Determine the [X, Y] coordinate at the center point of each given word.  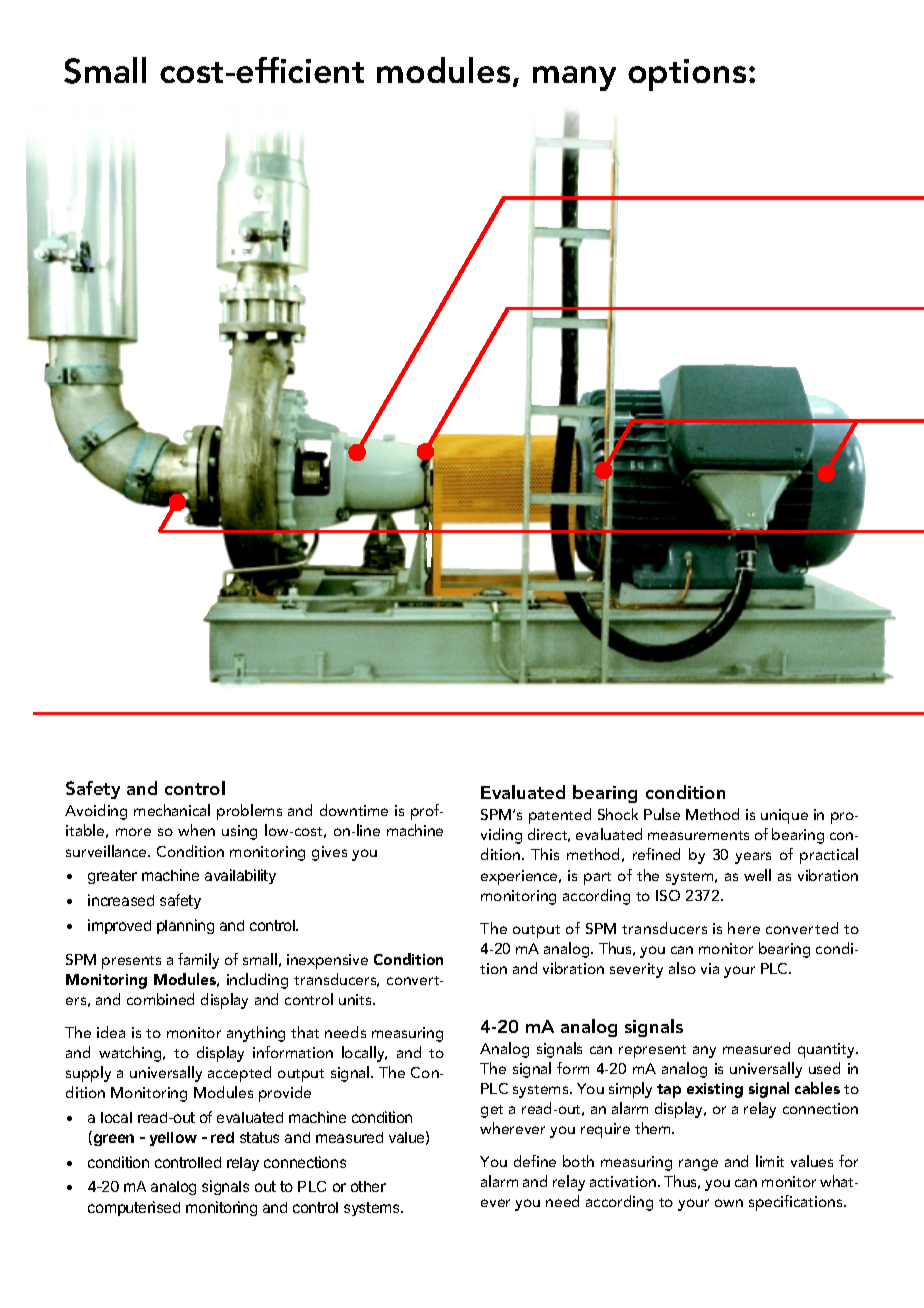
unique [784, 816]
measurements [698, 835]
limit [770, 1161]
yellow [173, 1139]
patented [560, 816]
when [196, 830]
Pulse [662, 814]
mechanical [172, 810]
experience [520, 877]
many [574, 78]
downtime [354, 810]
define [535, 1161]
